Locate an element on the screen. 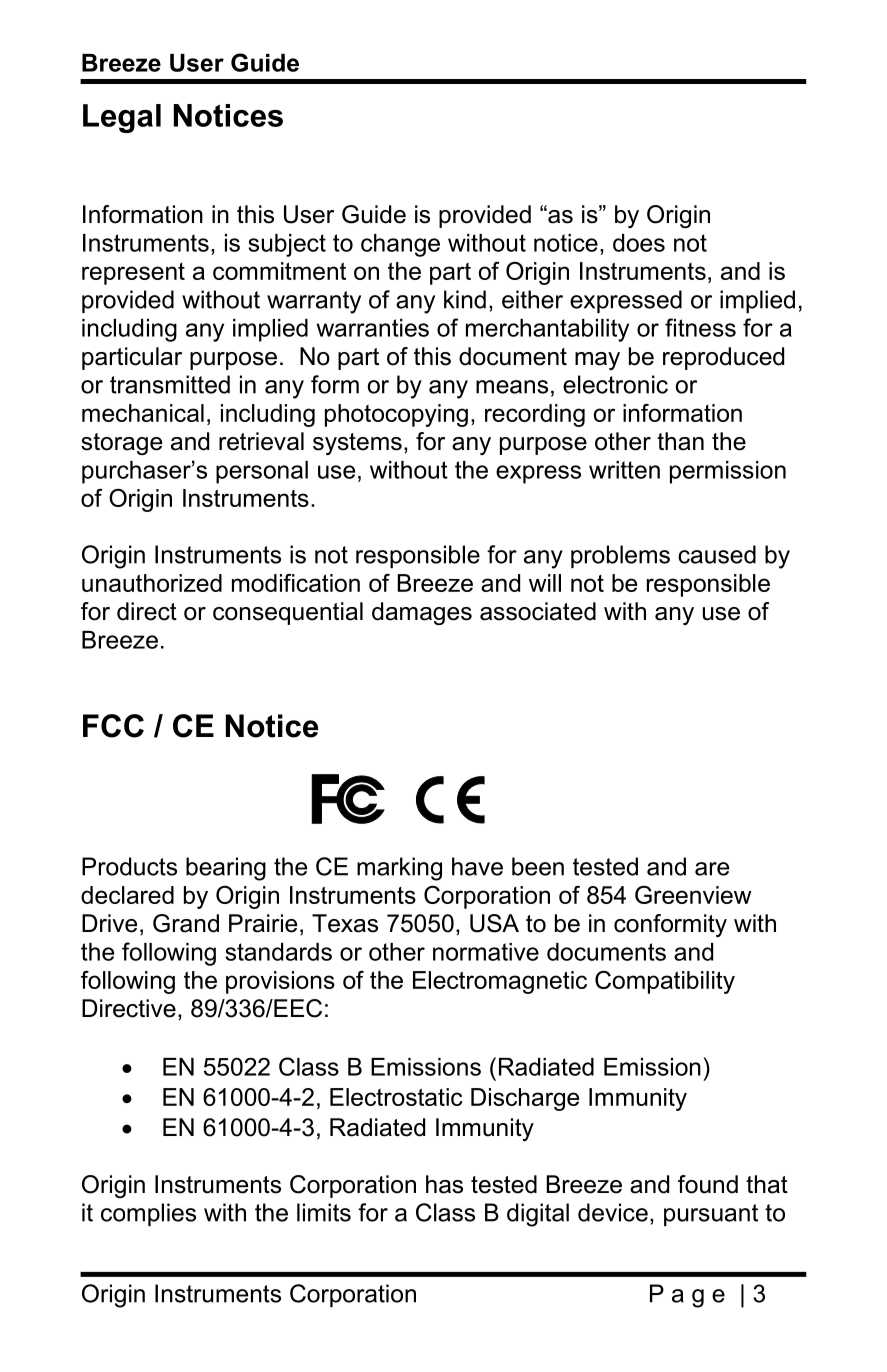  warranties is located at coordinates (373, 328).
